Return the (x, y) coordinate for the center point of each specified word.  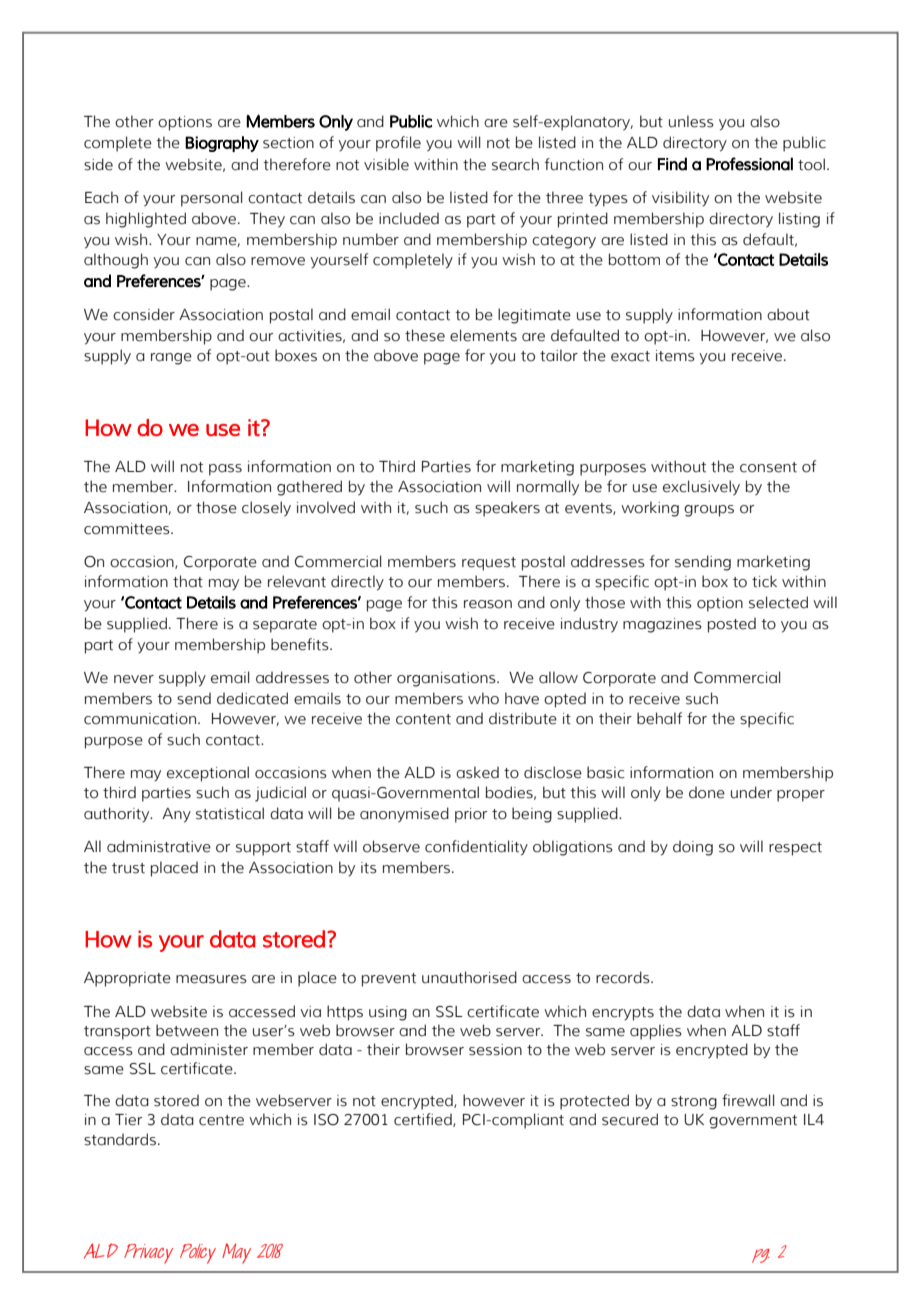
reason (488, 604)
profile (398, 144)
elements (483, 335)
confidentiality (476, 848)
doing (693, 848)
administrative (159, 846)
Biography (222, 144)
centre (221, 1120)
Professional (749, 164)
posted (732, 625)
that (188, 581)
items (675, 356)
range (171, 359)
